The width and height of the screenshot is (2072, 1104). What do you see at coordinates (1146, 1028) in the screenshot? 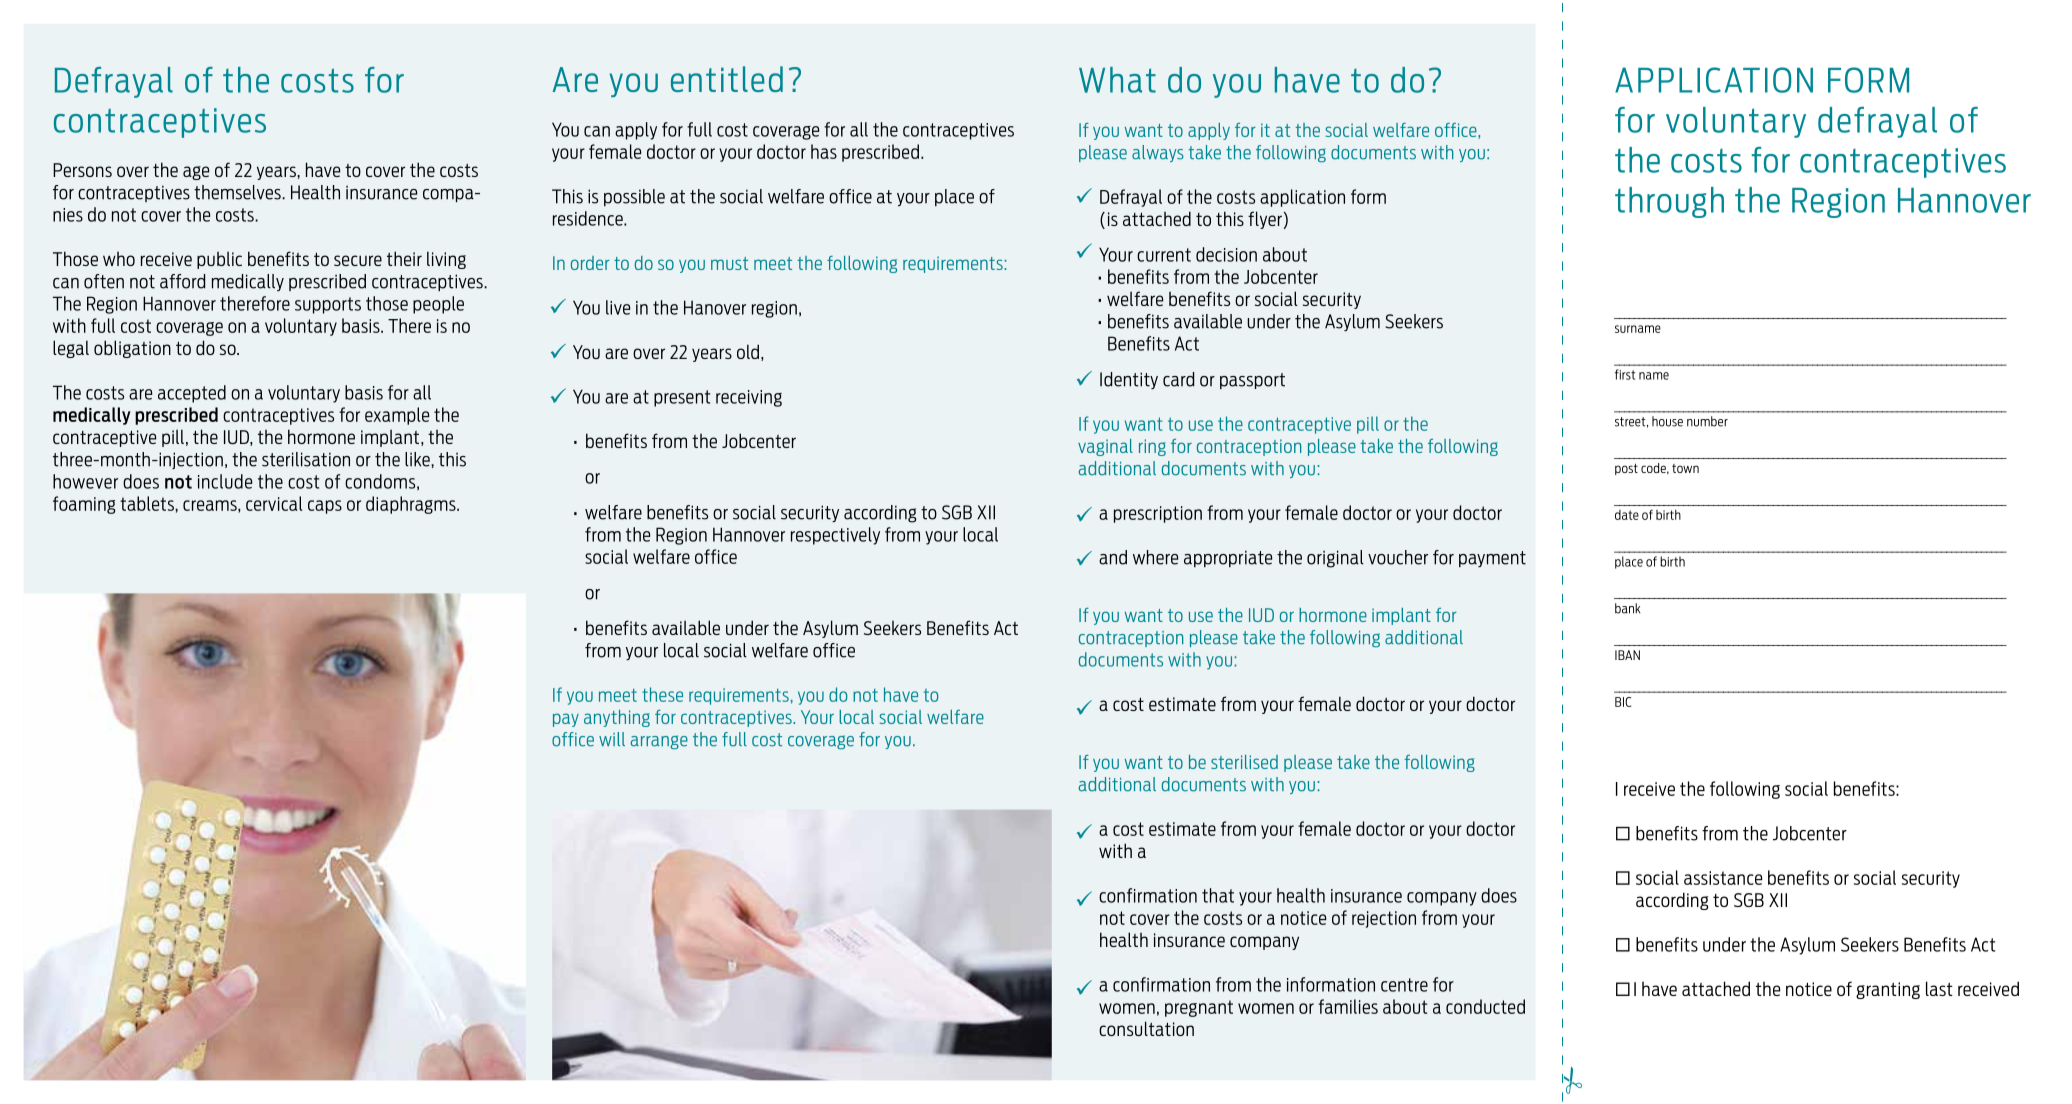
I see `consultation` at bounding box center [1146, 1028].
